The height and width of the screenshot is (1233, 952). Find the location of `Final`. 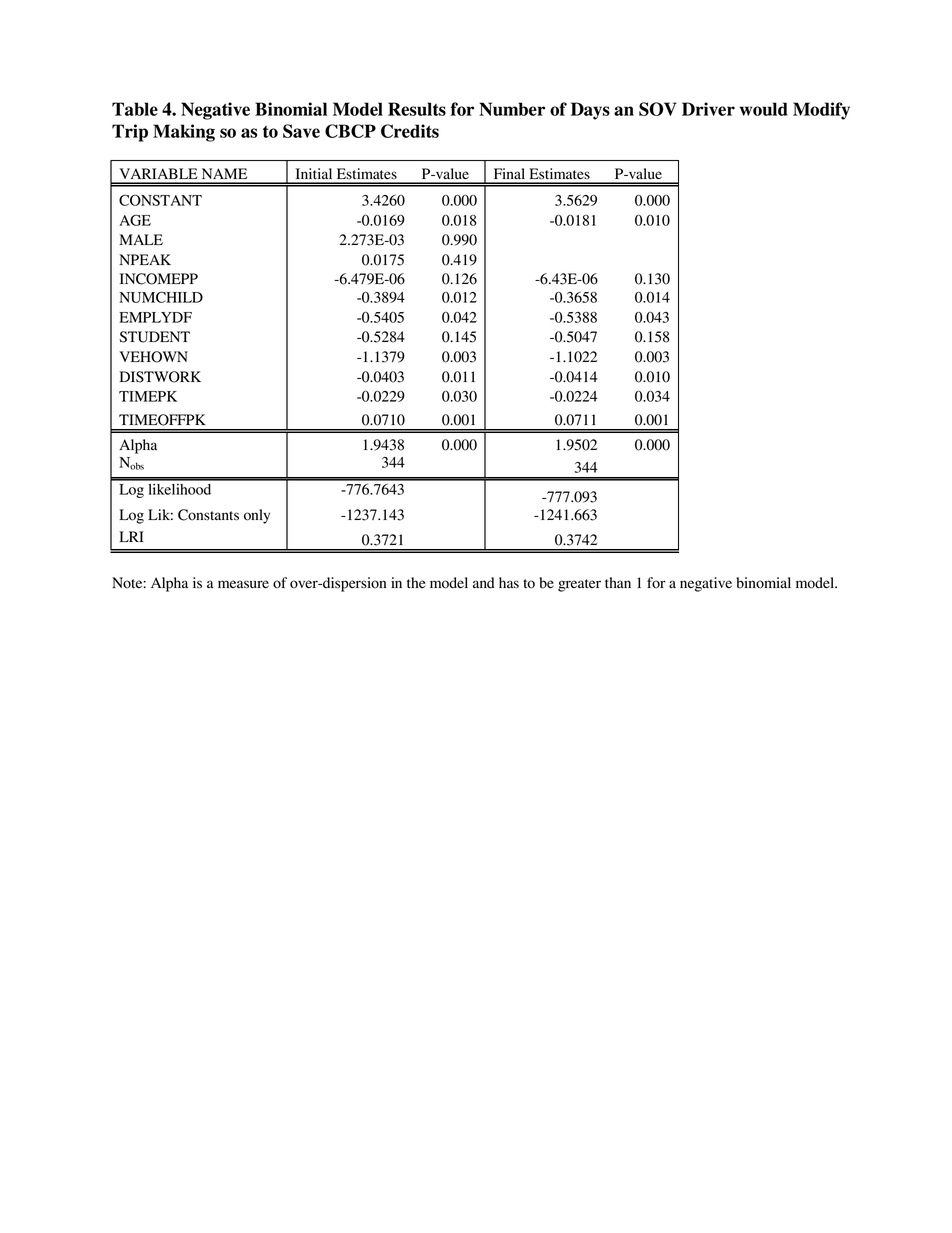

Final is located at coordinates (509, 173).
